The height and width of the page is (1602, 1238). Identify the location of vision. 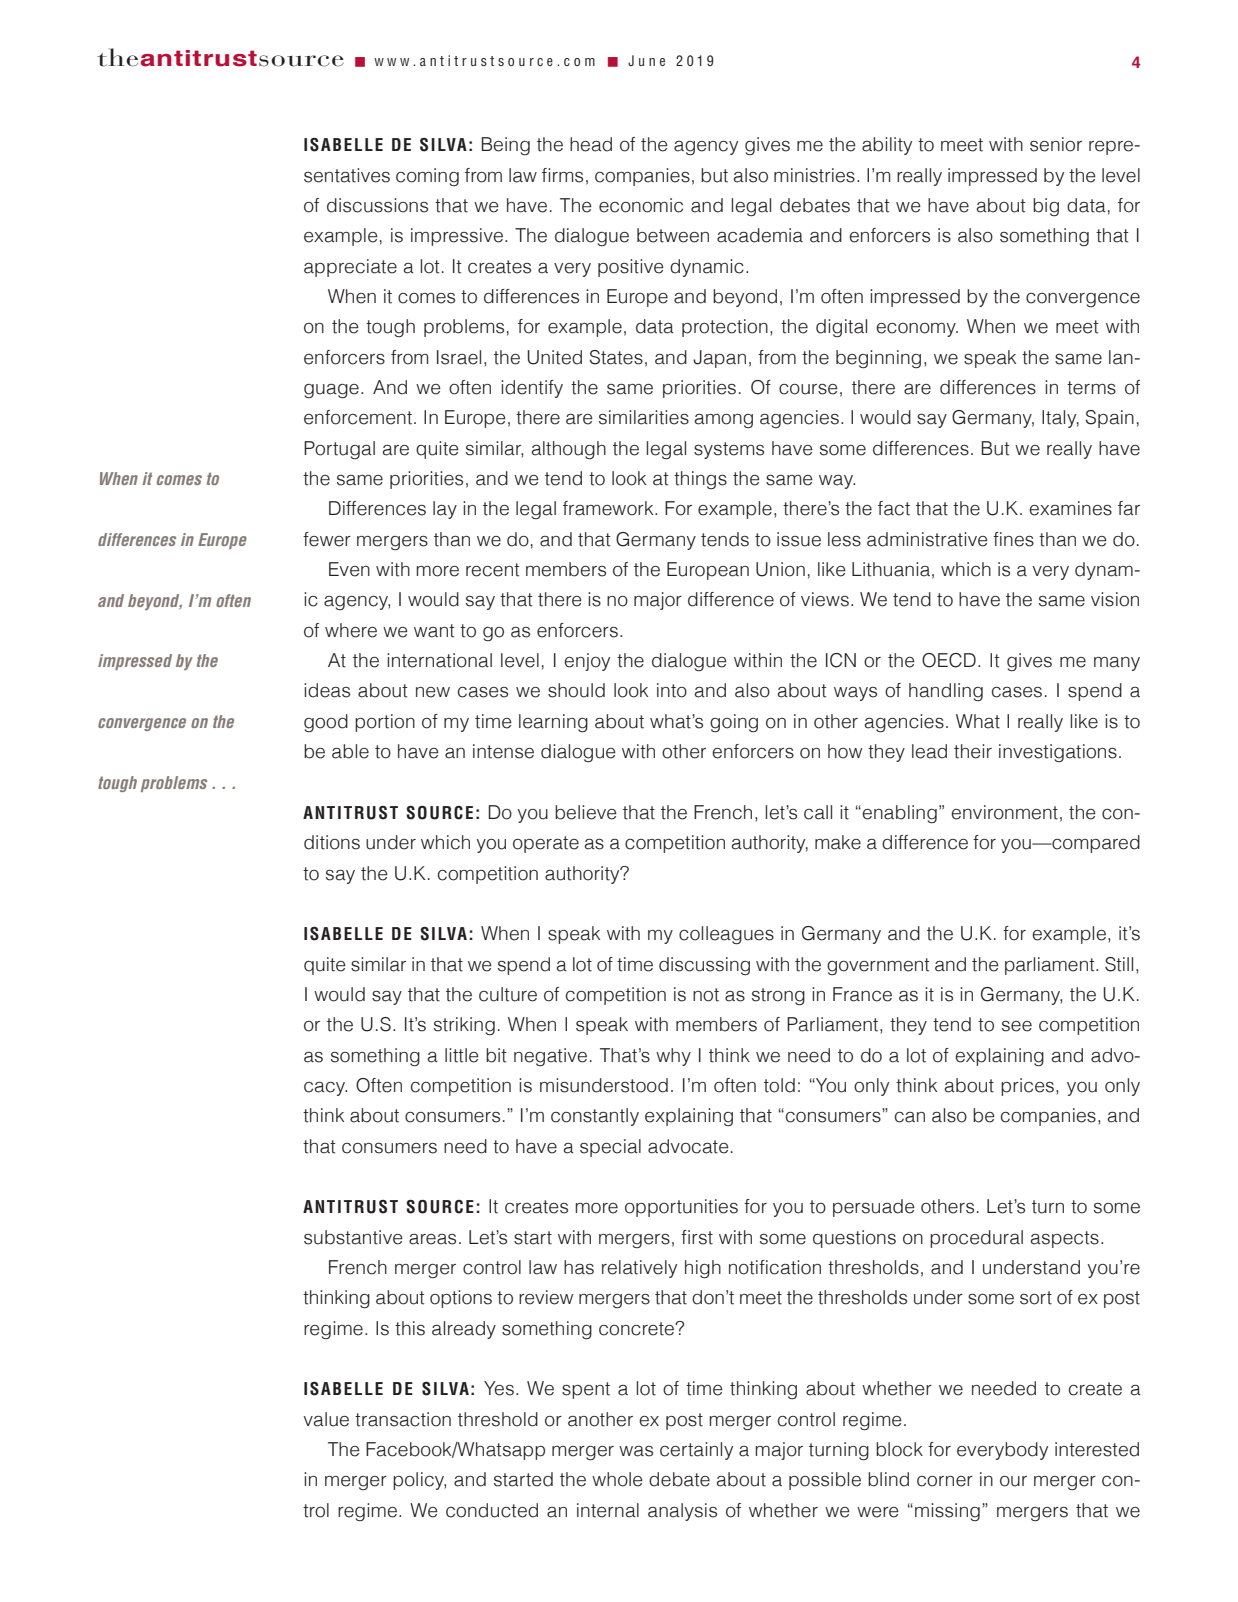
(1115, 599).
